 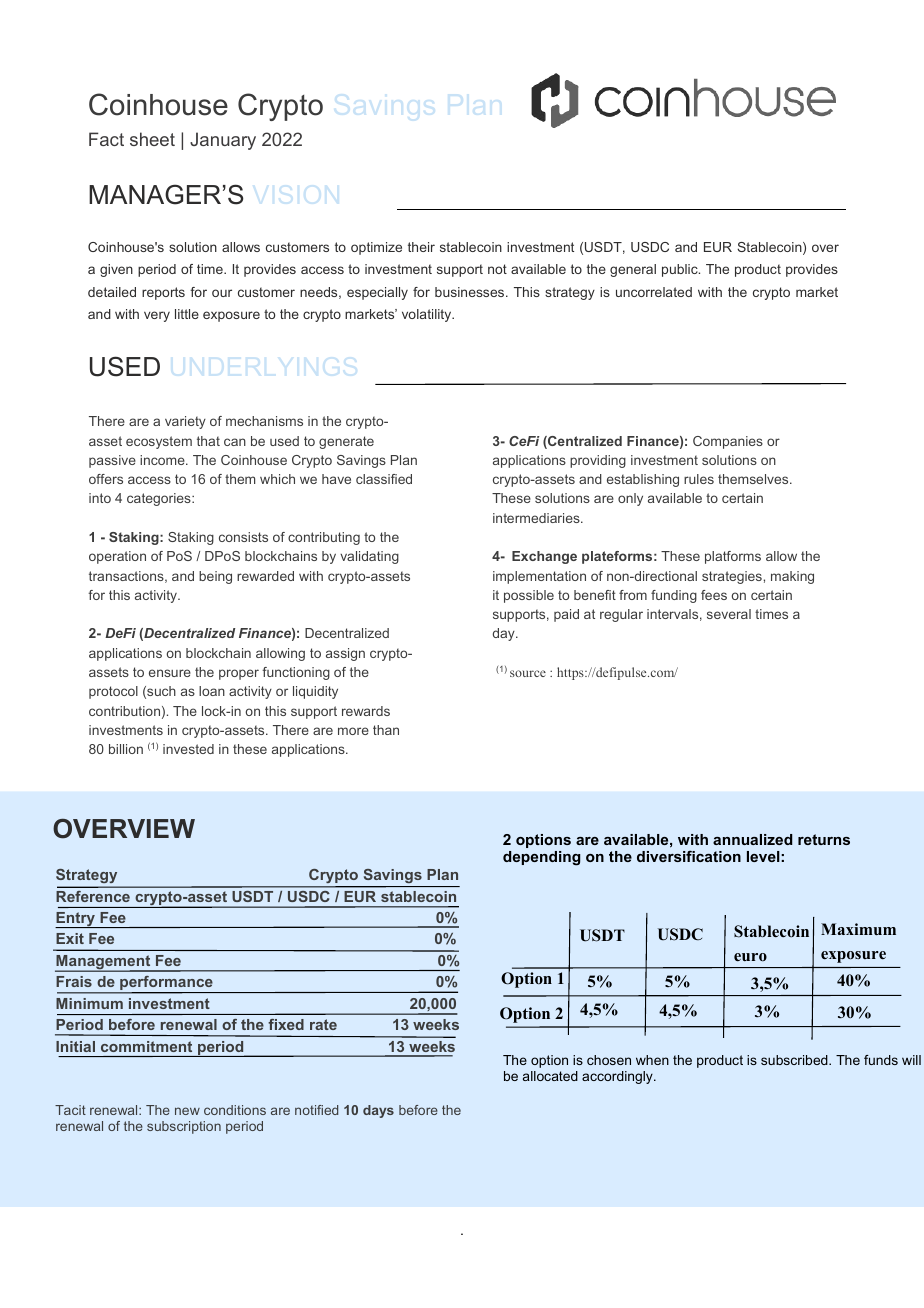 I want to click on depending, so click(x=542, y=858).
